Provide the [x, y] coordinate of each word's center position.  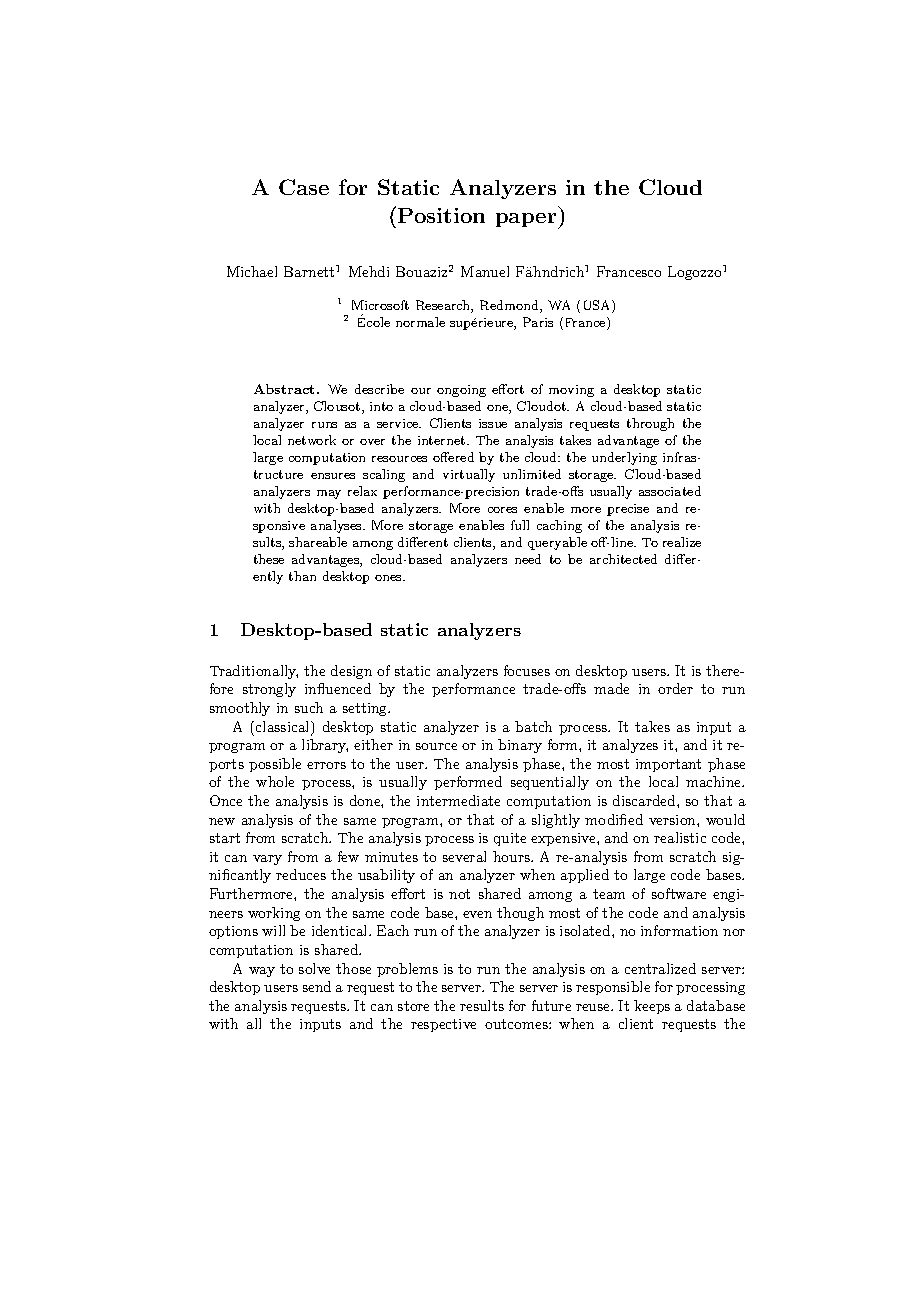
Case [304, 187]
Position [441, 215]
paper [527, 221]
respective [443, 1025]
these [269, 559]
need [528, 559]
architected [623, 559]
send [317, 986]
